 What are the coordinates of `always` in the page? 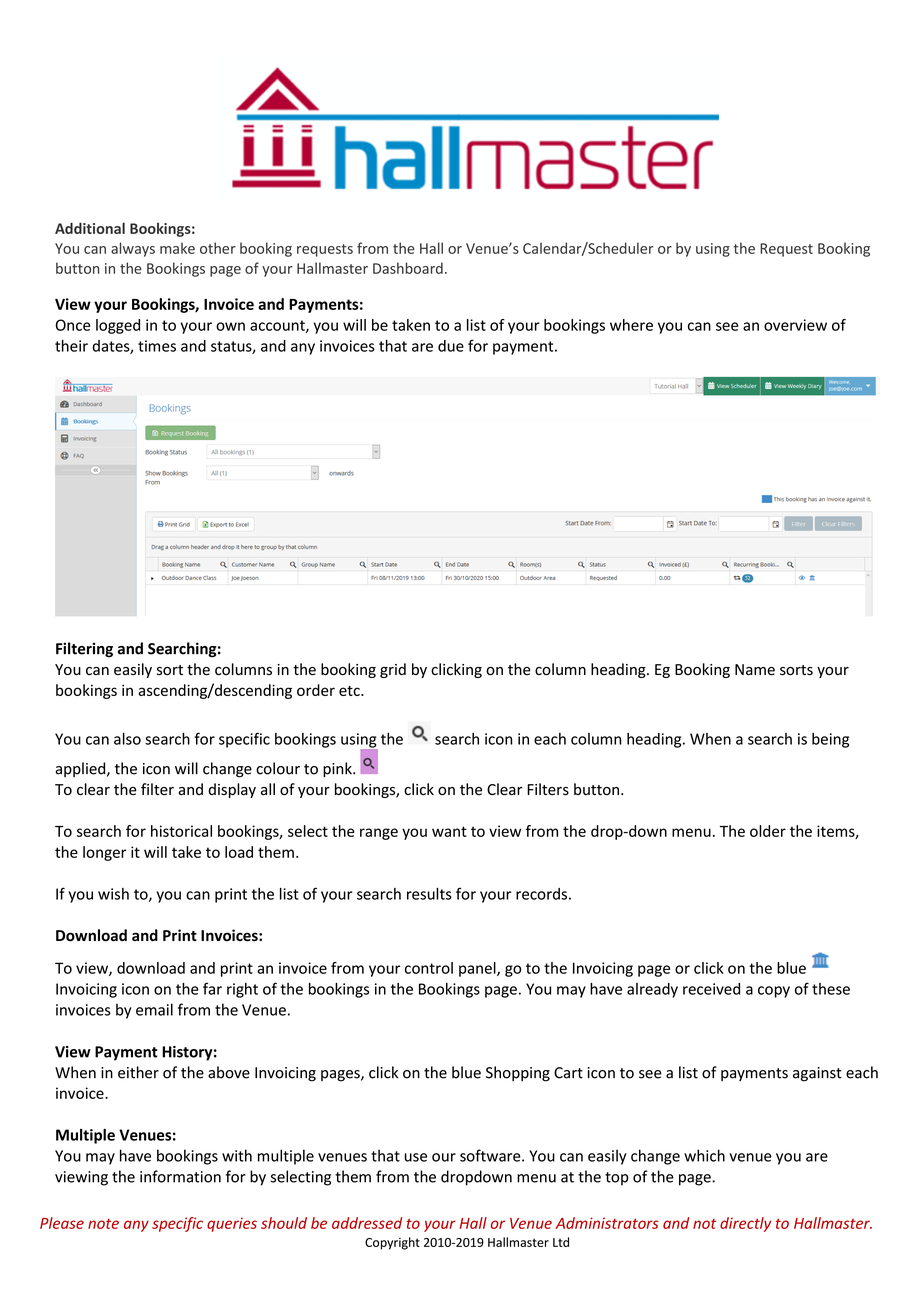 It's located at (133, 249).
